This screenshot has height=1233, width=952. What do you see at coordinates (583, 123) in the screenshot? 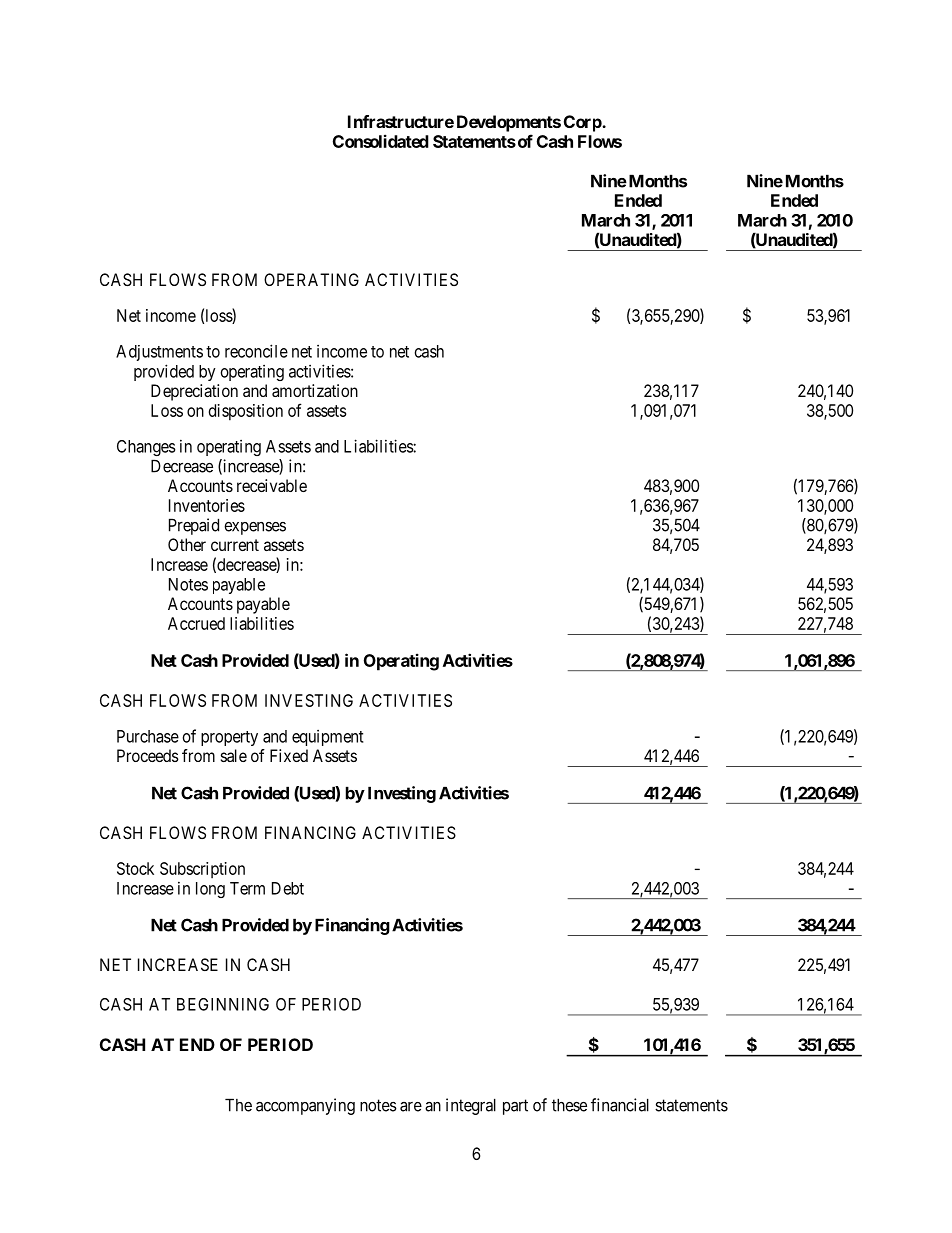
I see `Corp` at bounding box center [583, 123].
